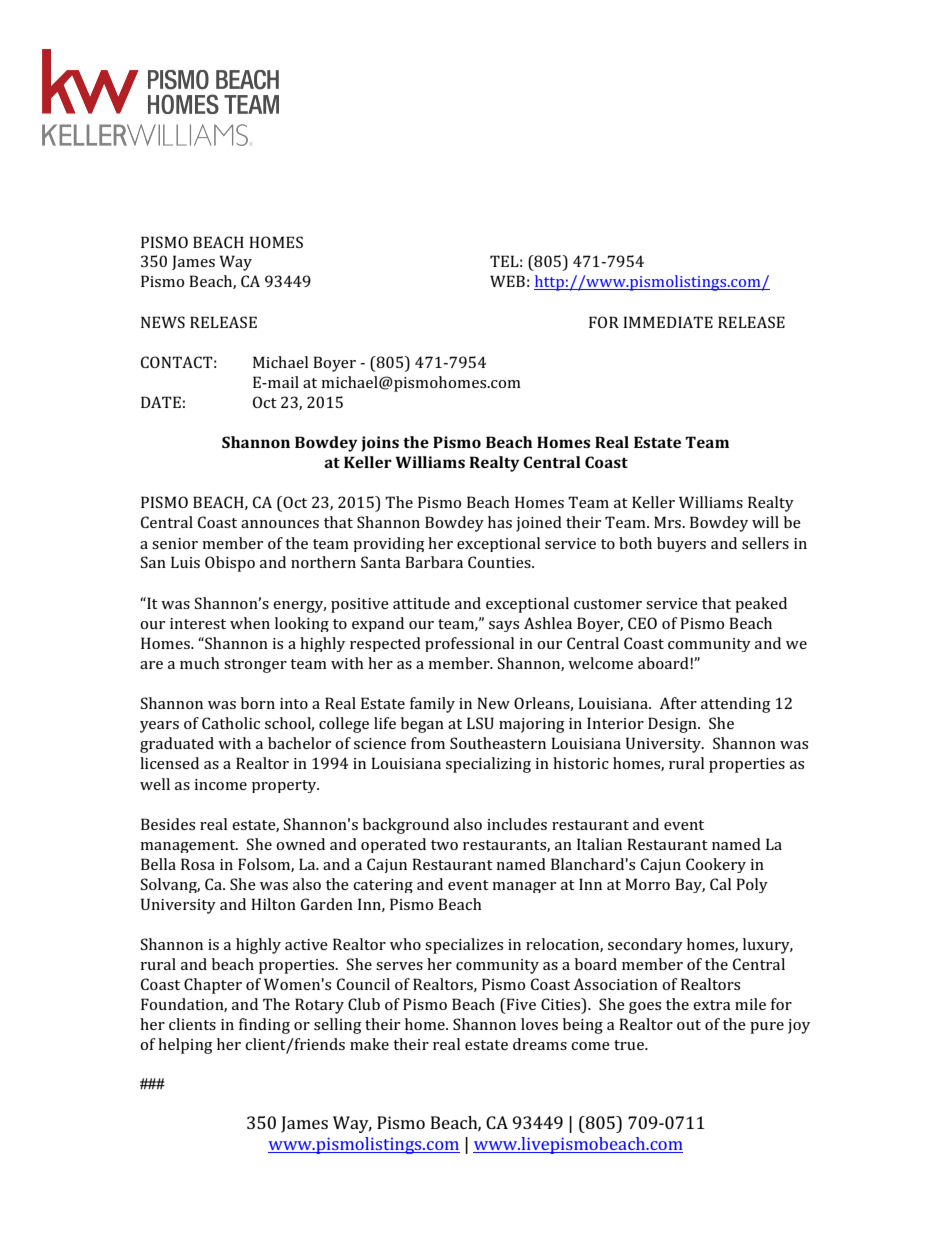 The width and height of the page is (952, 1233). Describe the element at coordinates (520, 1004) in the page. I see `Five` at that location.
